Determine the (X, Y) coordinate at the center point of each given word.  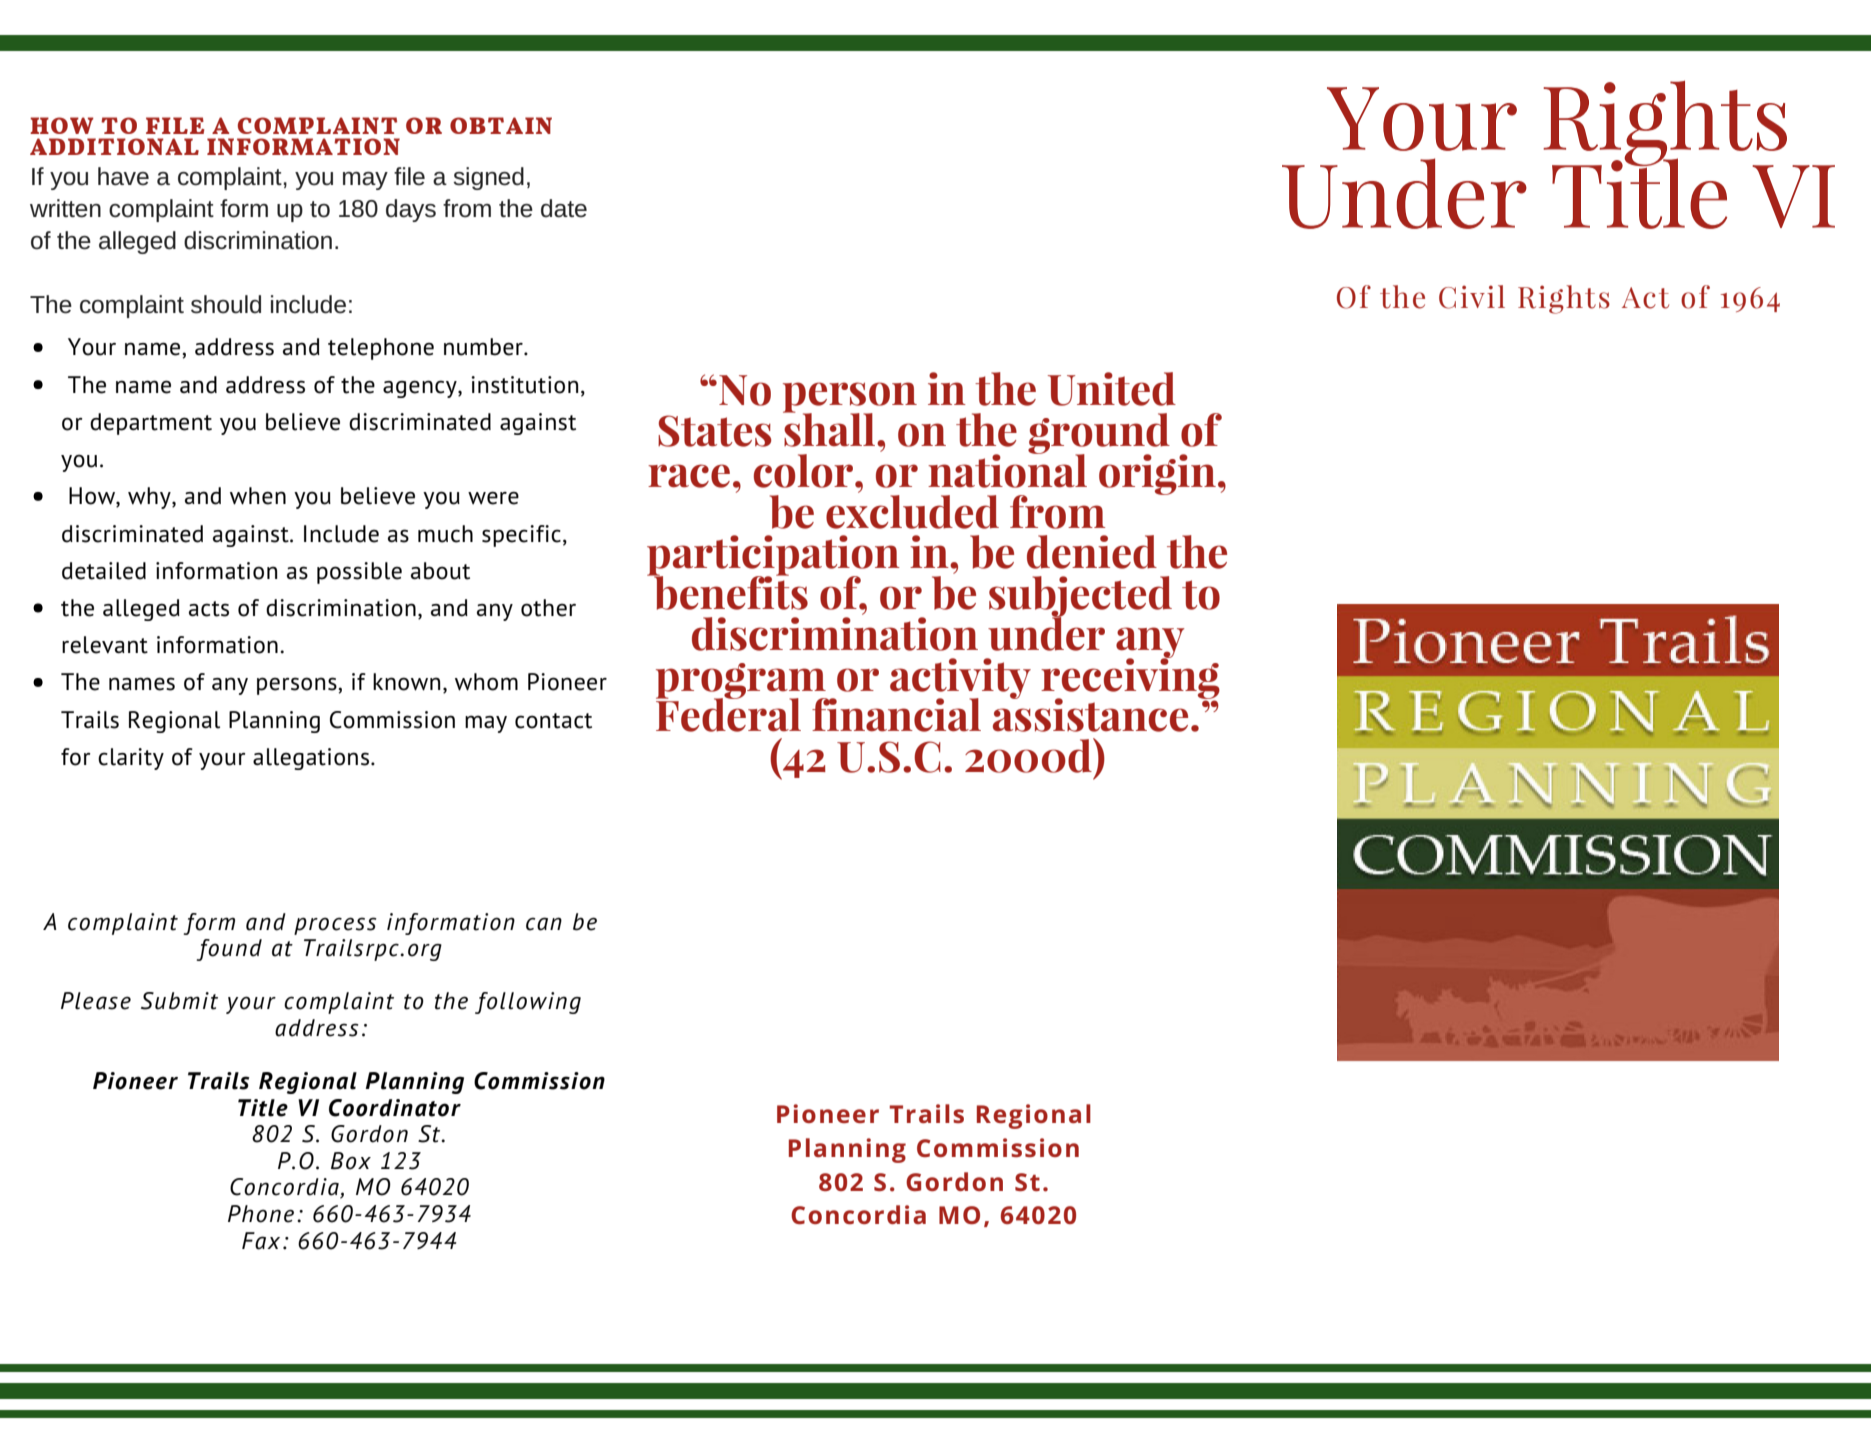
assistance (1090, 714)
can (544, 924)
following (528, 1003)
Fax (261, 1241)
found (229, 950)
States (715, 431)
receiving (1130, 678)
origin (1157, 474)
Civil (1472, 297)
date (564, 208)
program (742, 682)
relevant (105, 645)
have (123, 176)
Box (351, 1161)
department (151, 424)
